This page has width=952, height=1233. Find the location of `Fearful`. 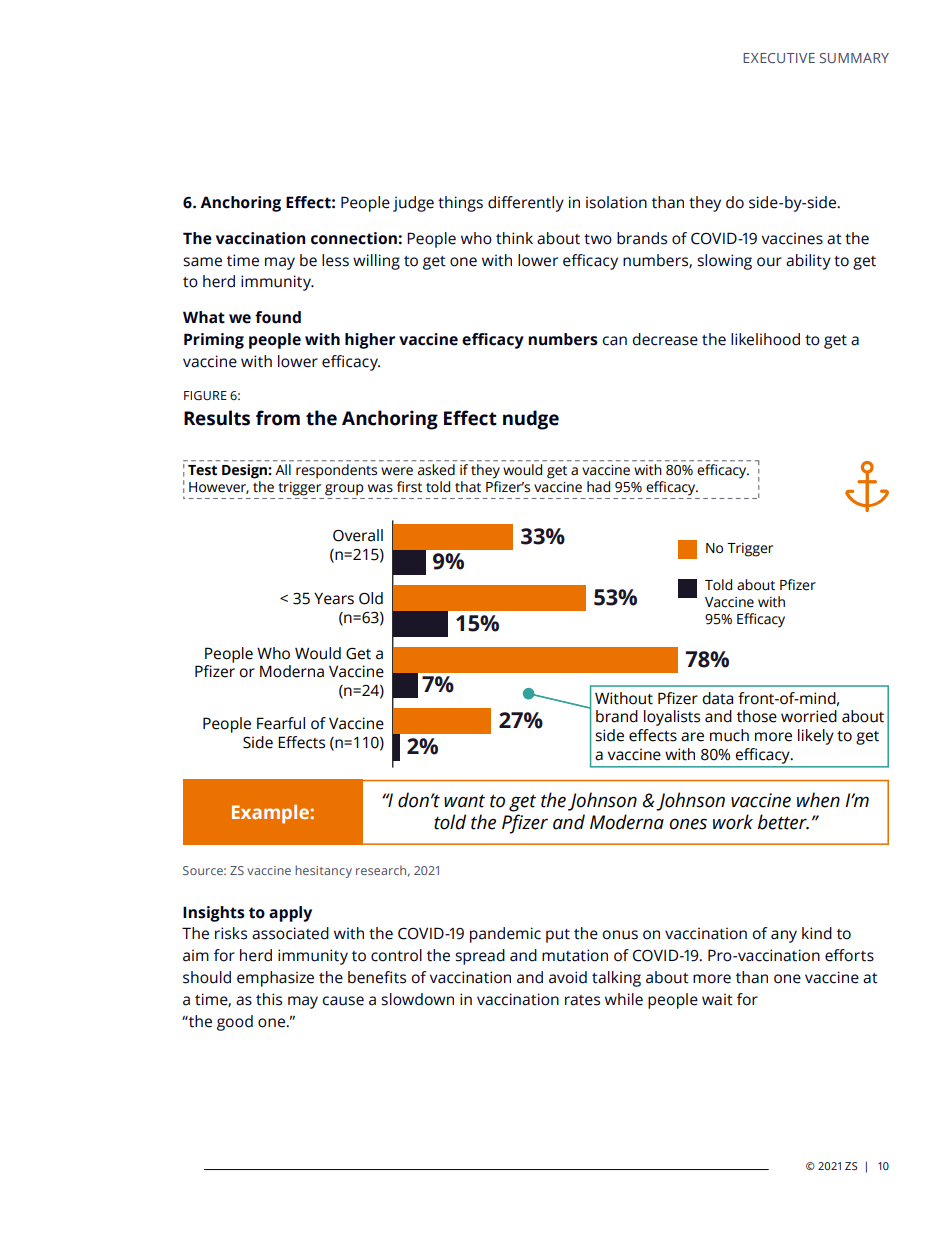

Fearful is located at coordinates (281, 723).
